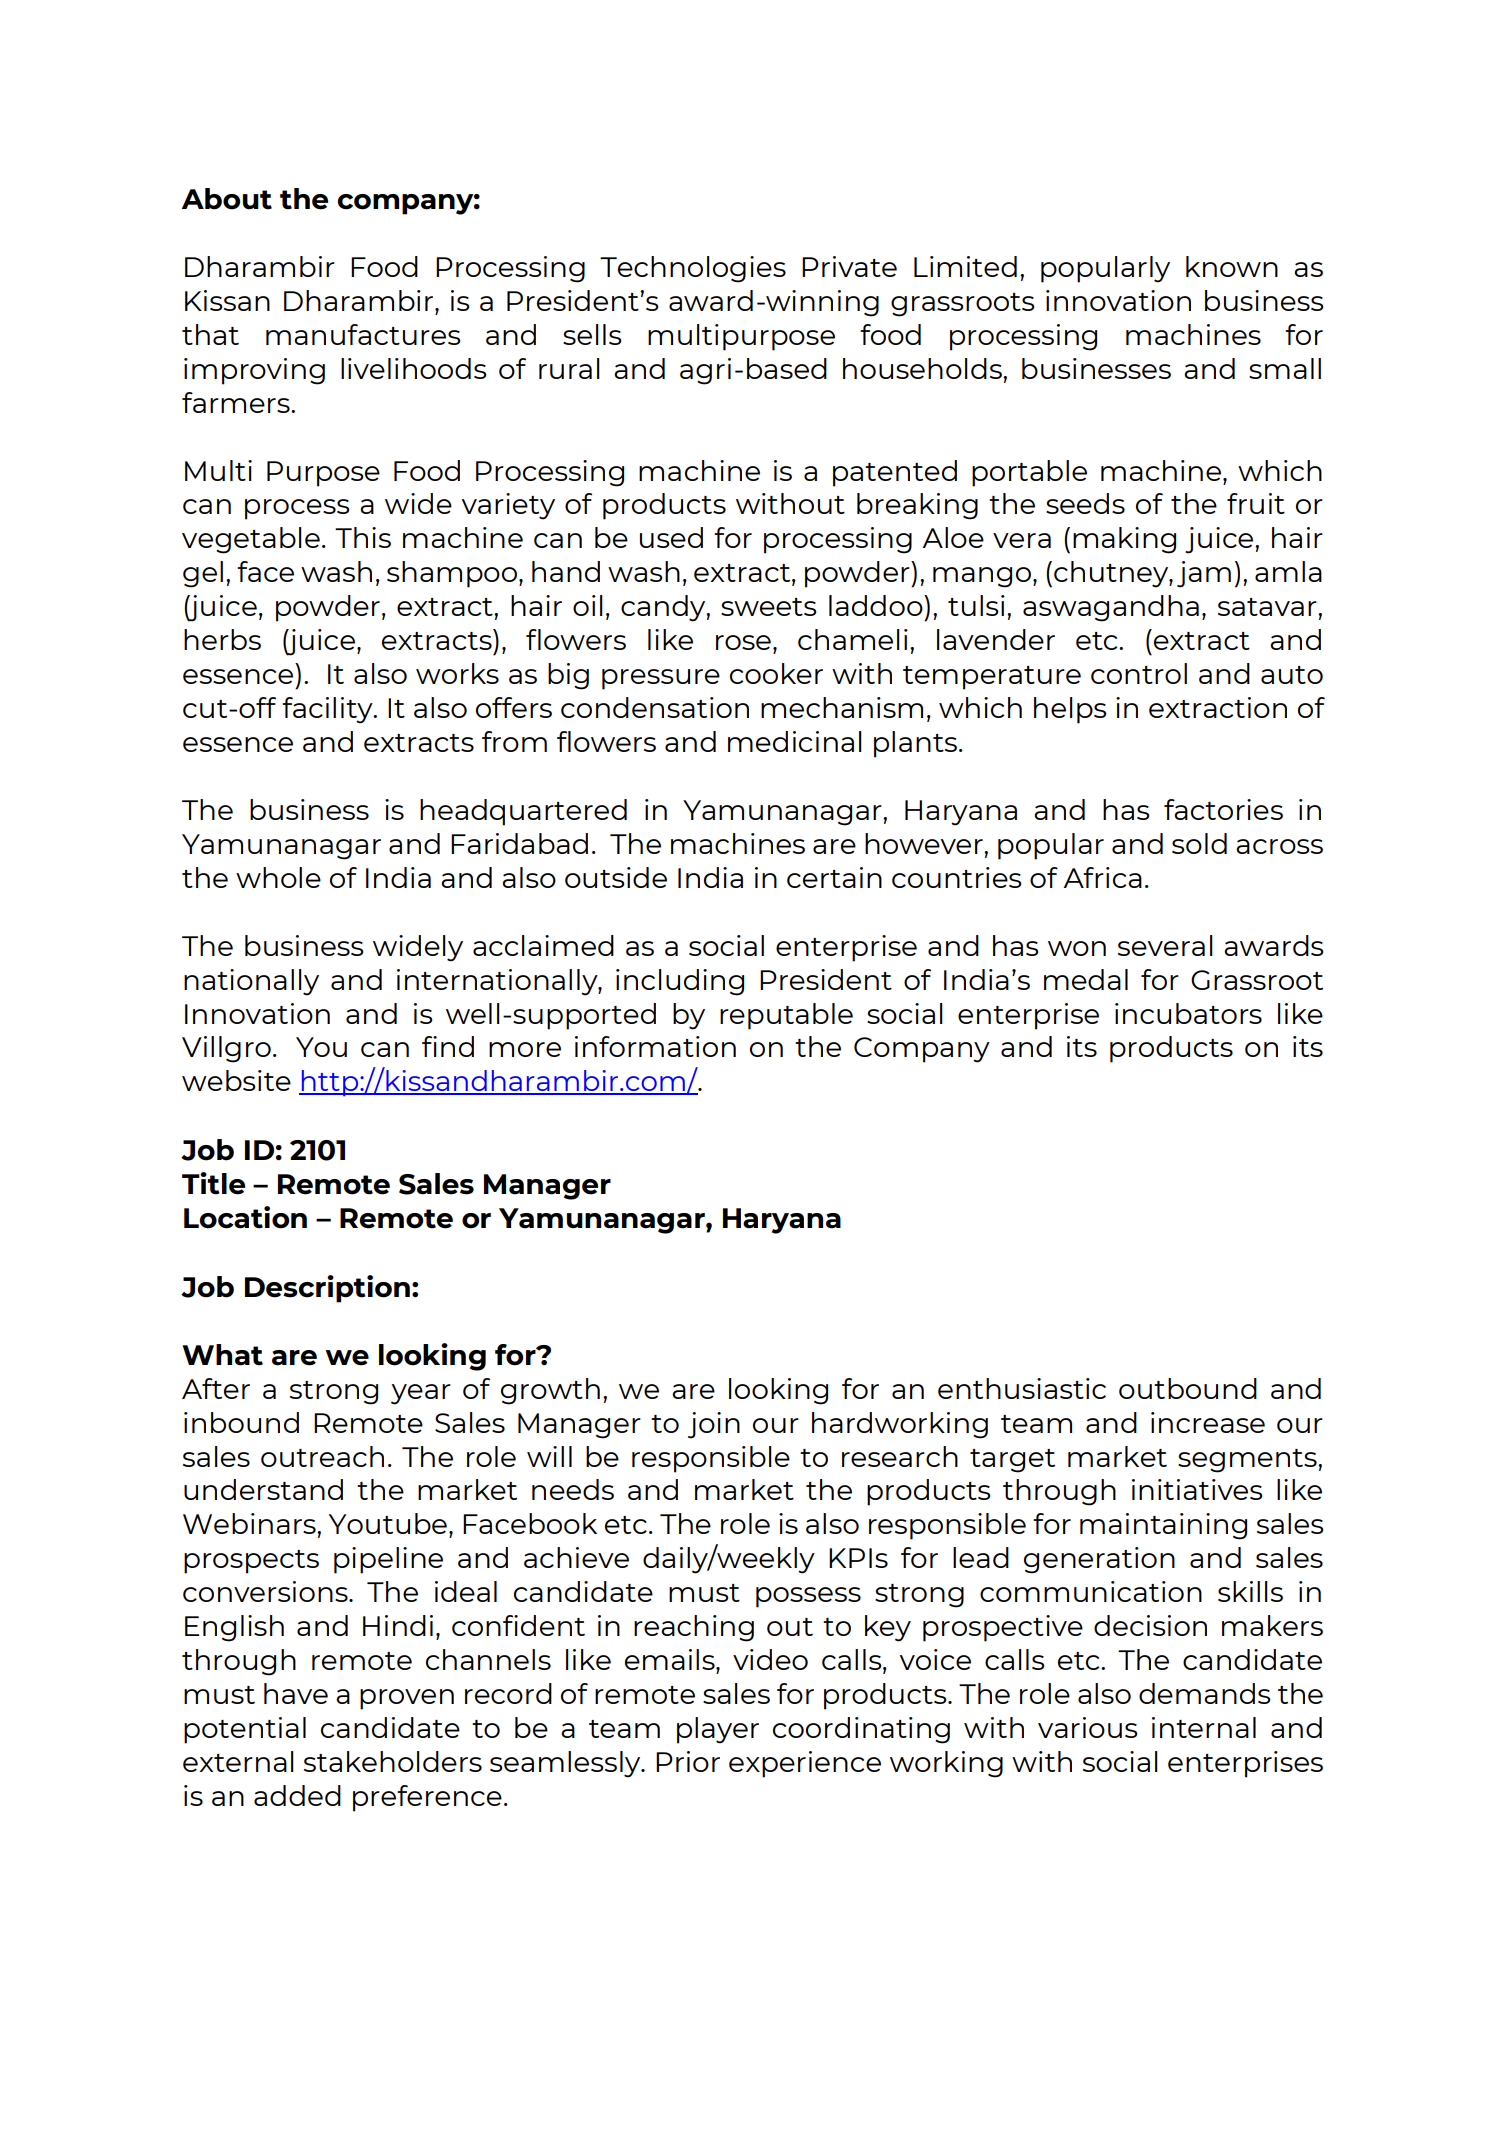 The width and height of the image is (1506, 2130). What do you see at coordinates (714, 1425) in the image?
I see `join` at bounding box center [714, 1425].
